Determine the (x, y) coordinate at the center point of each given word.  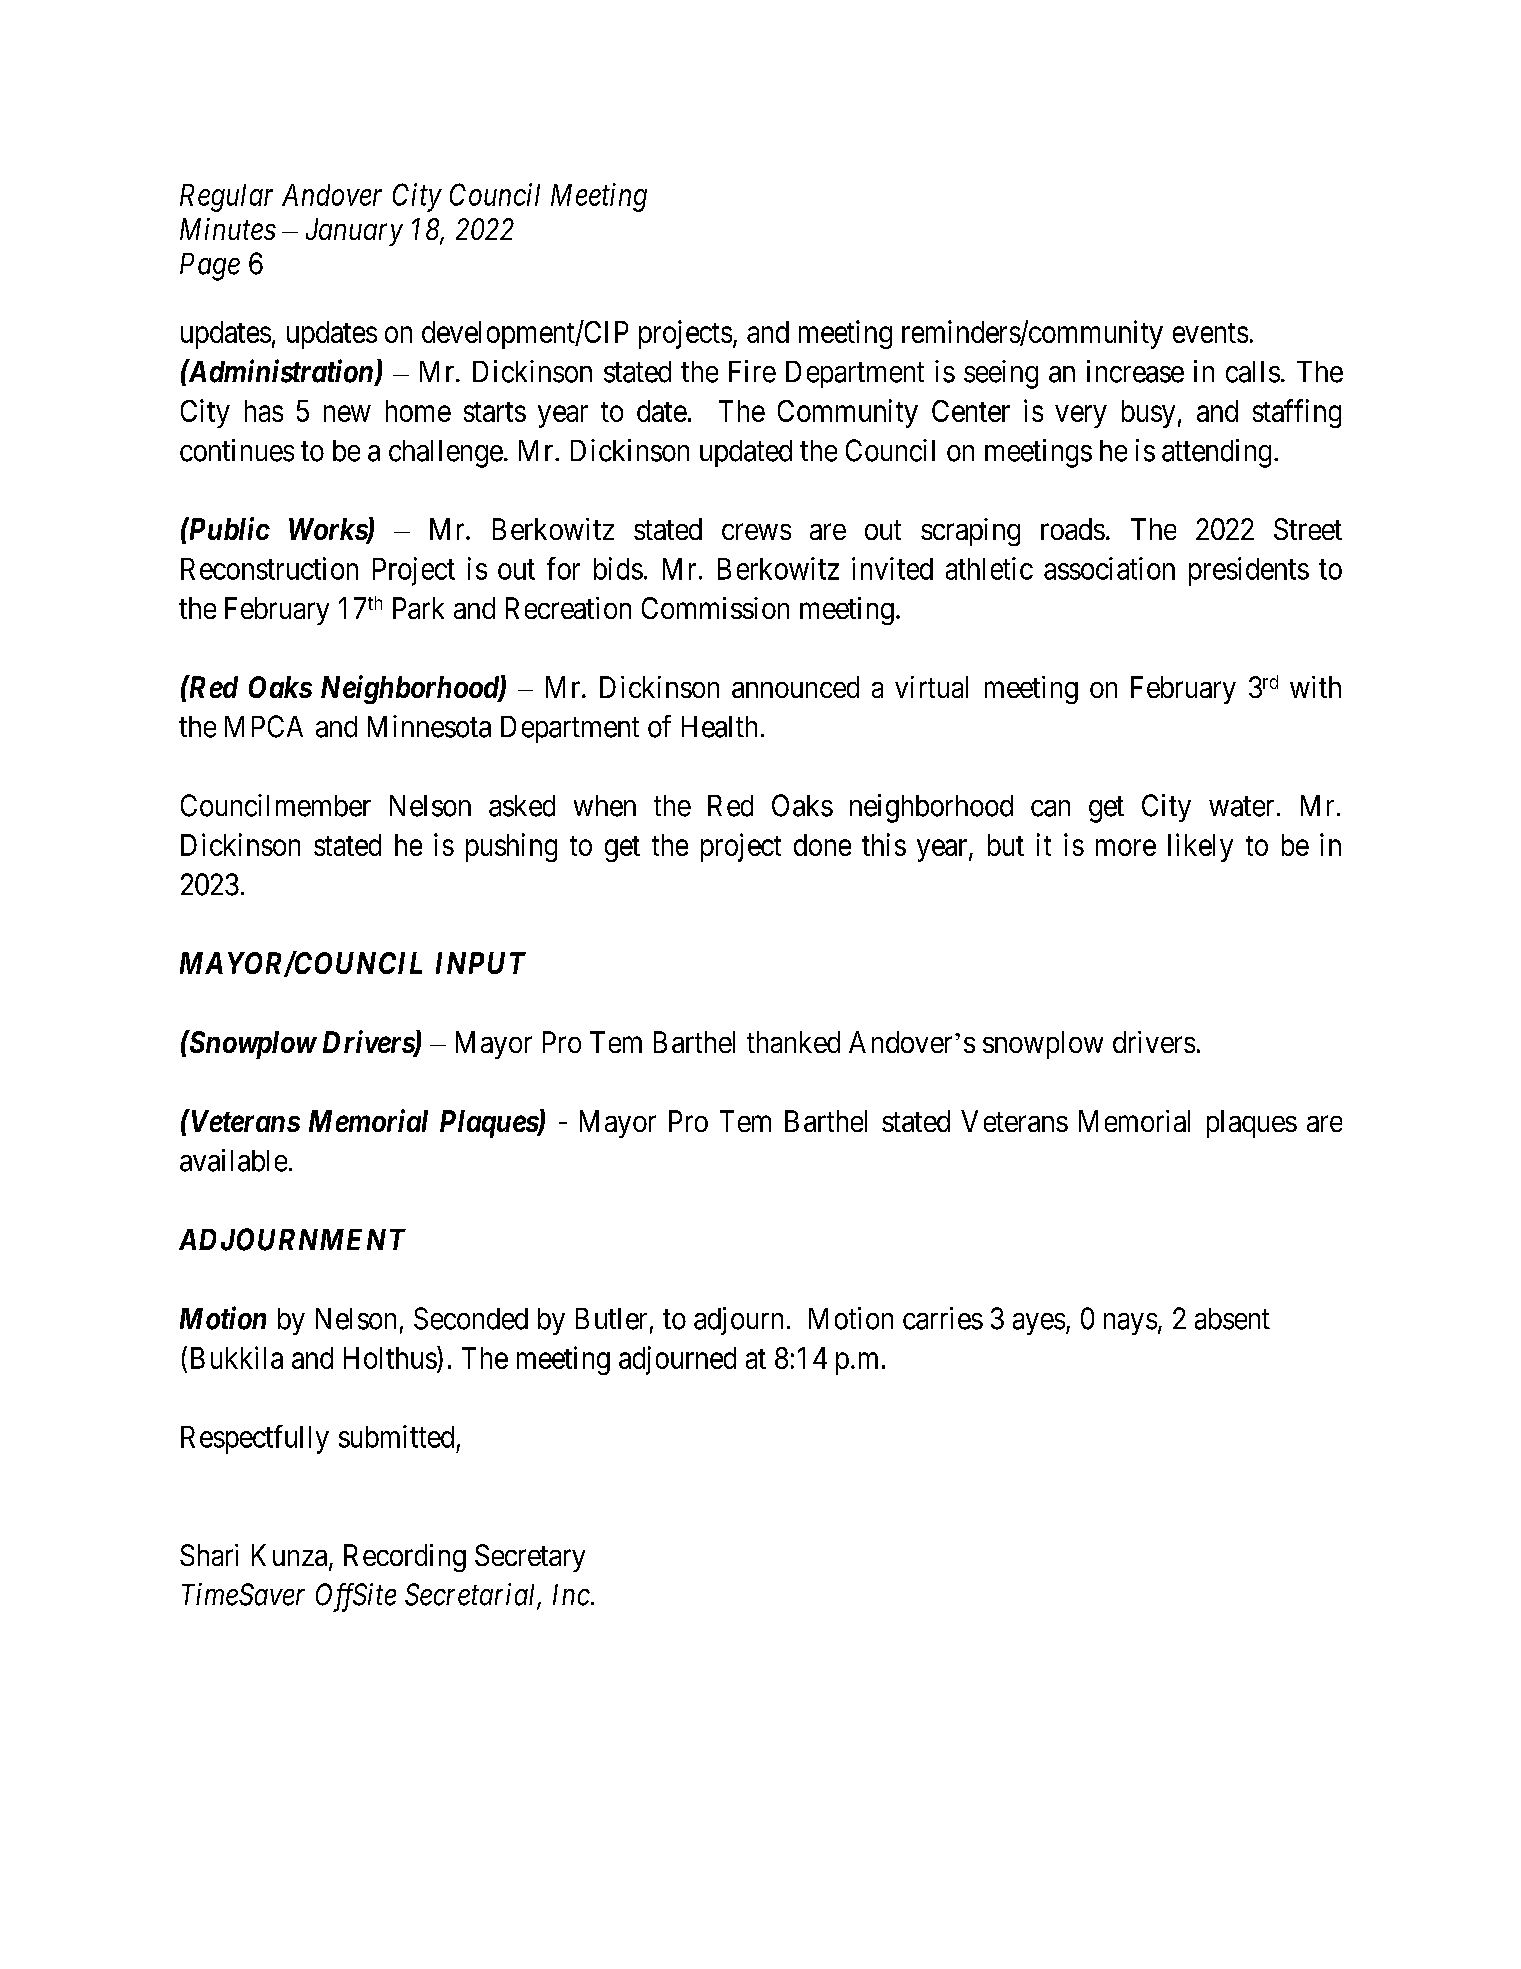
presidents (1249, 571)
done (822, 845)
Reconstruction (269, 568)
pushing (511, 847)
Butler (611, 1319)
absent (1232, 1319)
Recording (405, 1558)
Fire (752, 371)
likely (1200, 847)
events (1210, 333)
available (233, 1160)
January (354, 232)
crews (756, 532)
